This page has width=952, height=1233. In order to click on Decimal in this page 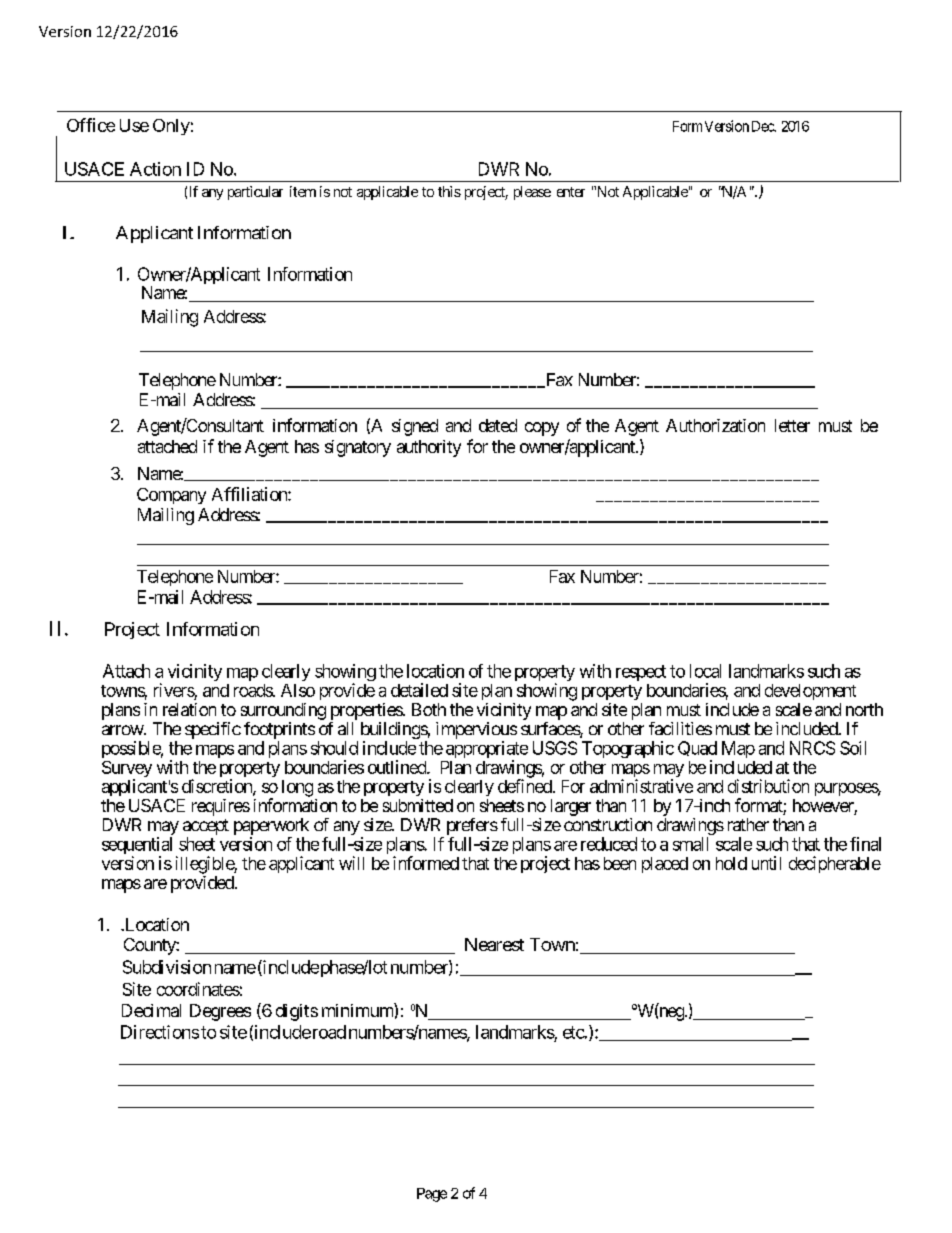, I will do `click(151, 1010)`.
